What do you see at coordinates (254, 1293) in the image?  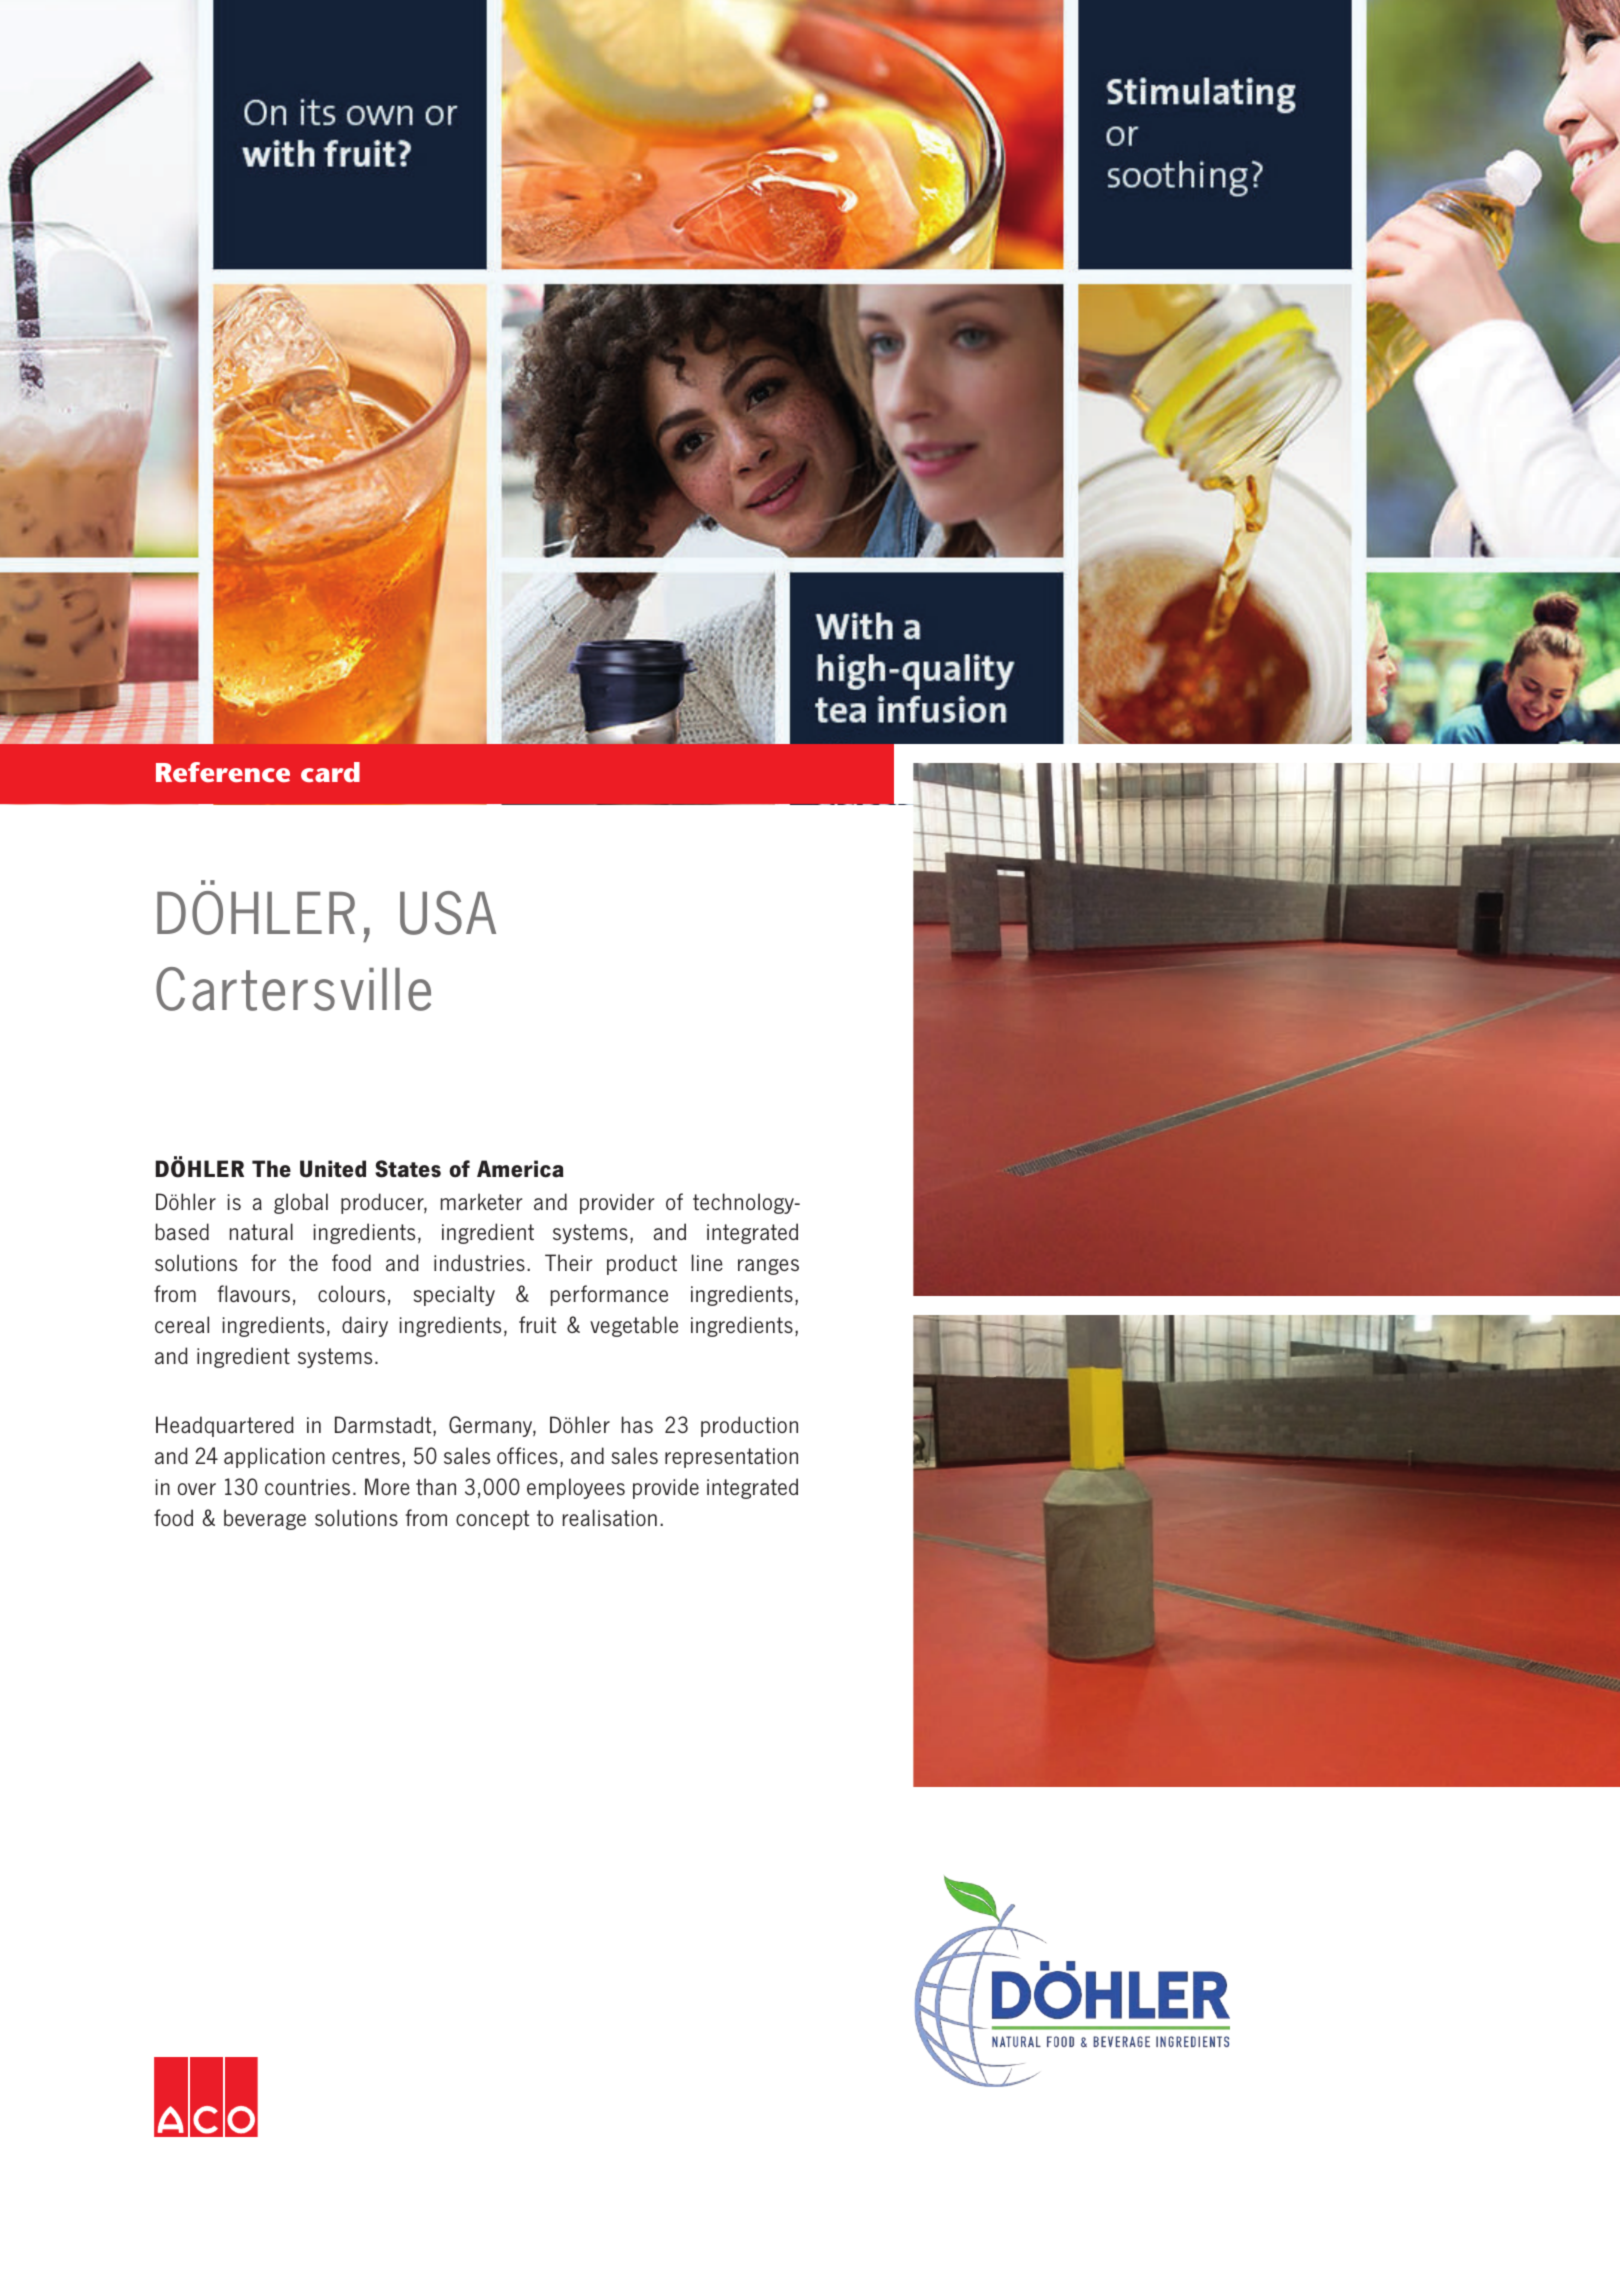 I see `flavours` at bounding box center [254, 1293].
